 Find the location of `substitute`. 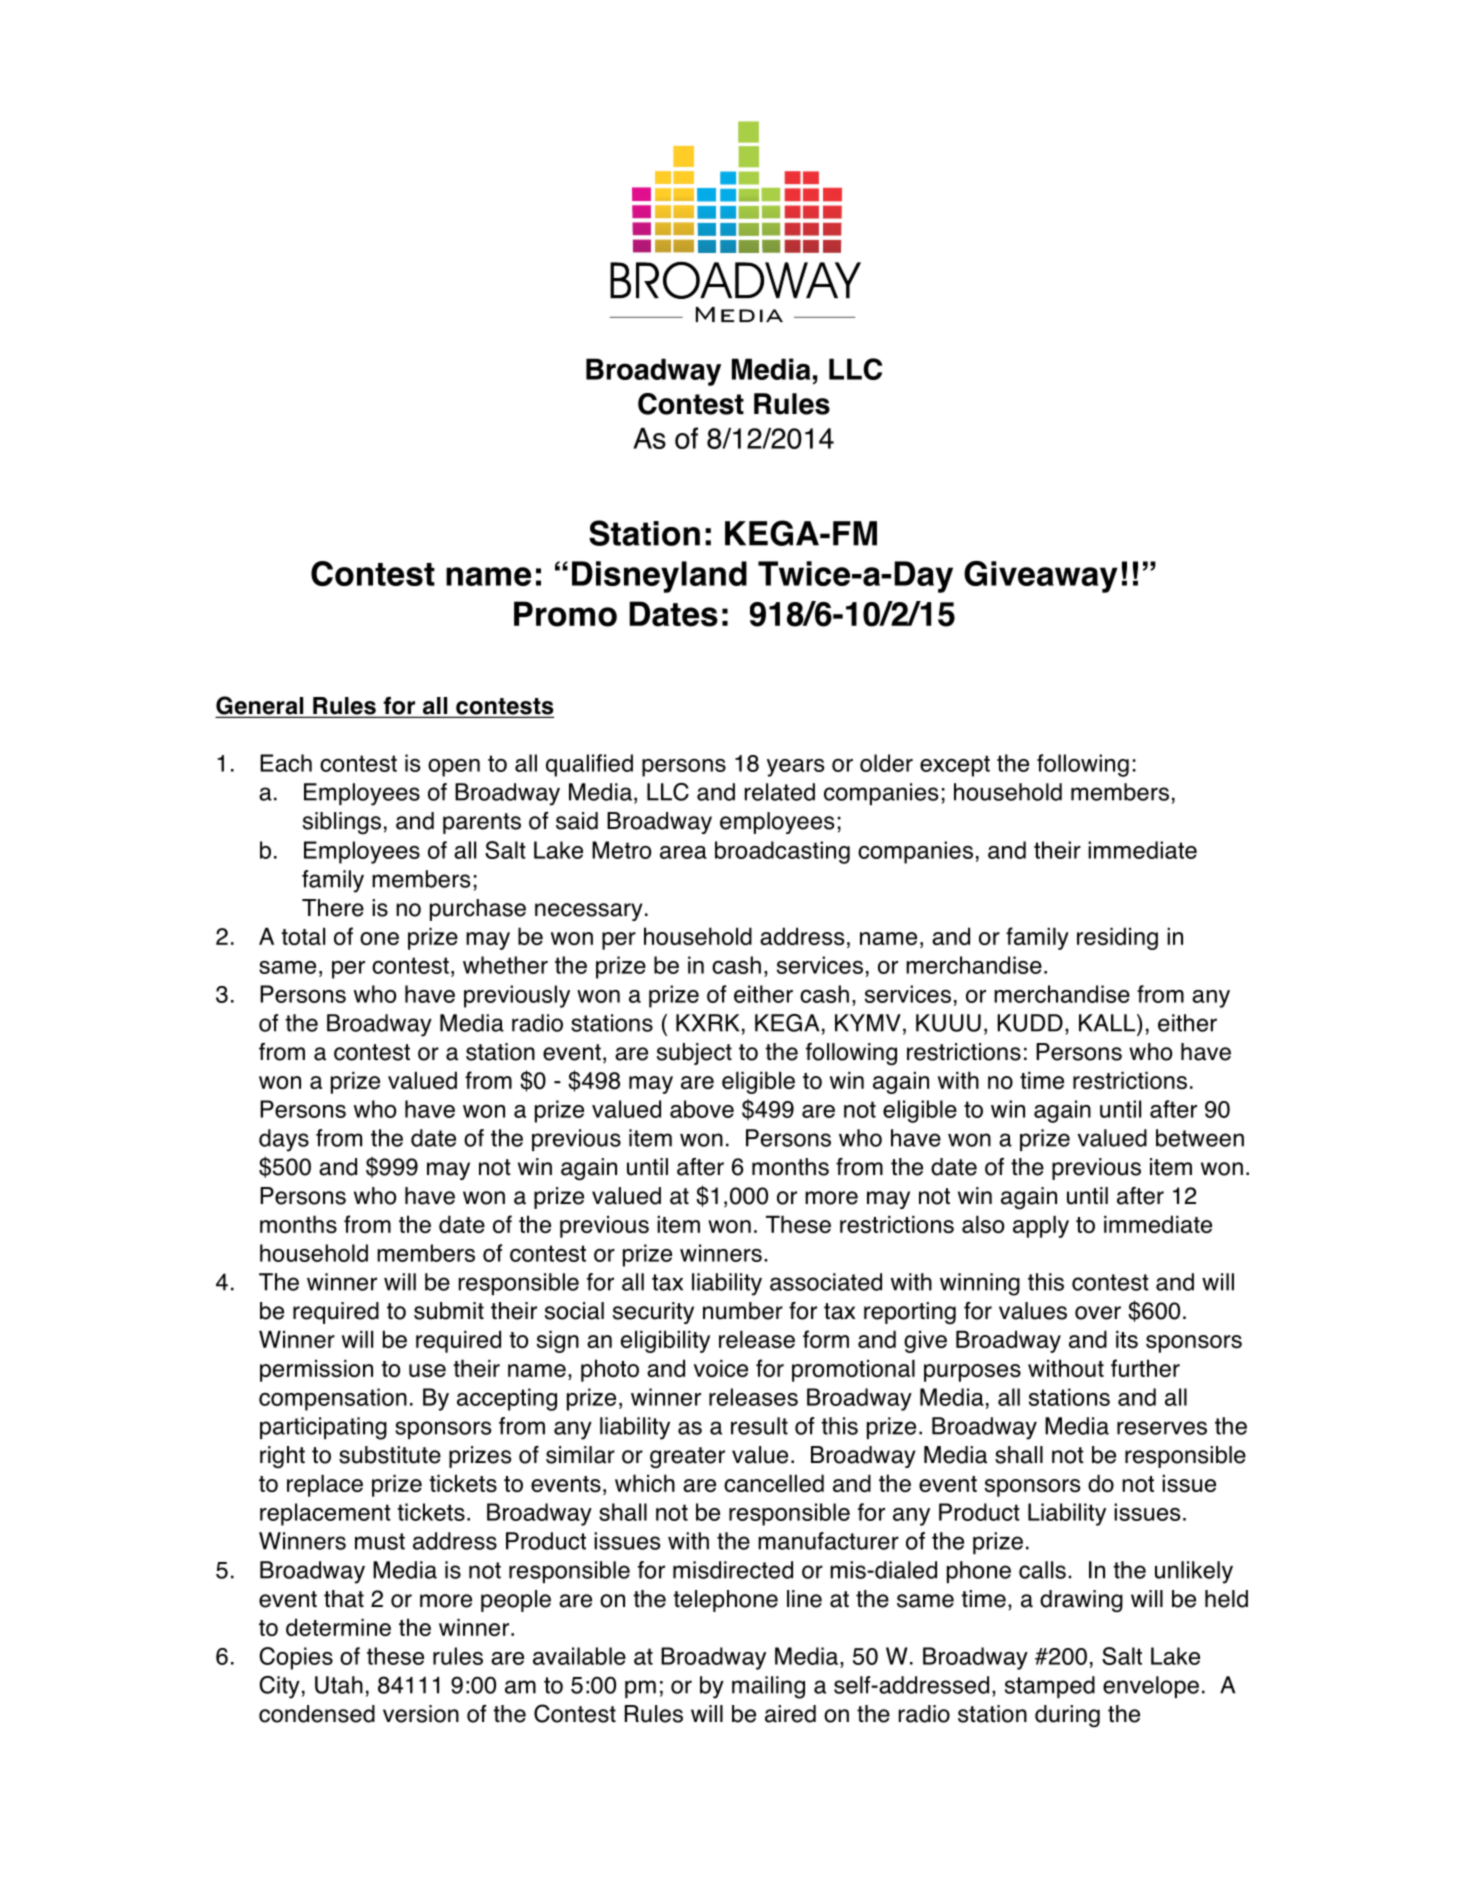

substitute is located at coordinates (390, 1455).
